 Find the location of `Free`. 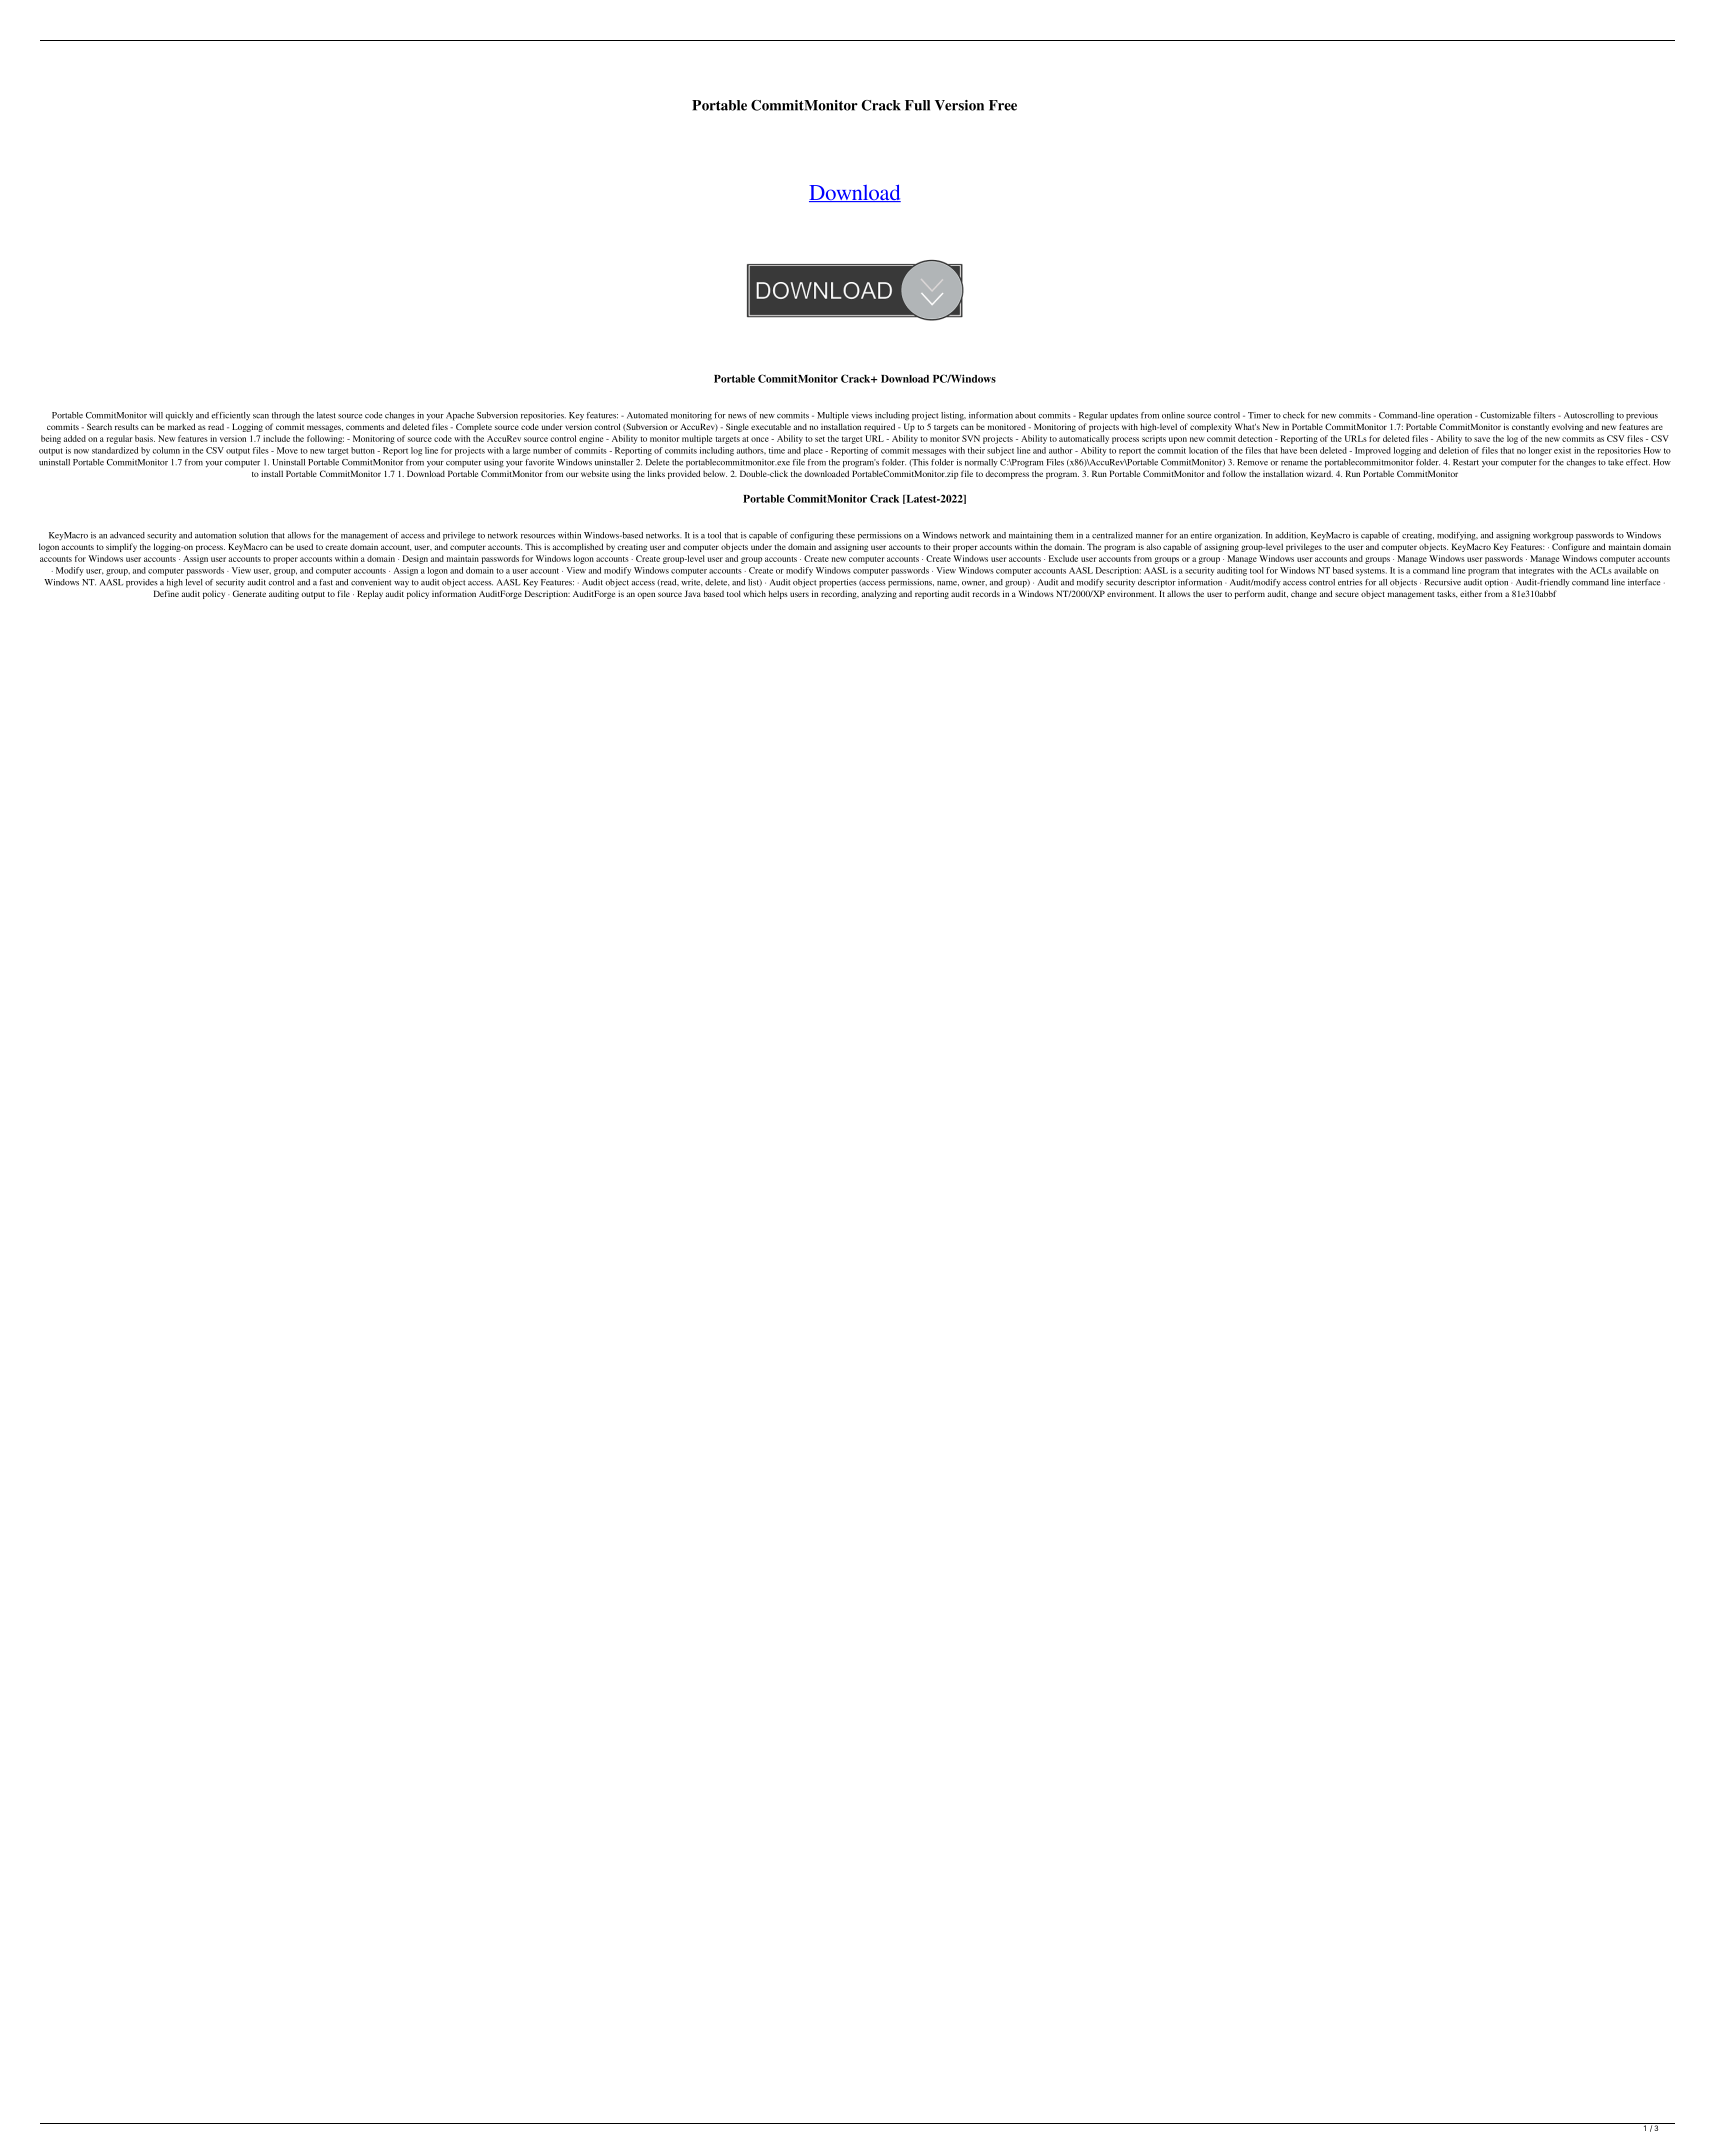

Free is located at coordinates (1003, 105).
